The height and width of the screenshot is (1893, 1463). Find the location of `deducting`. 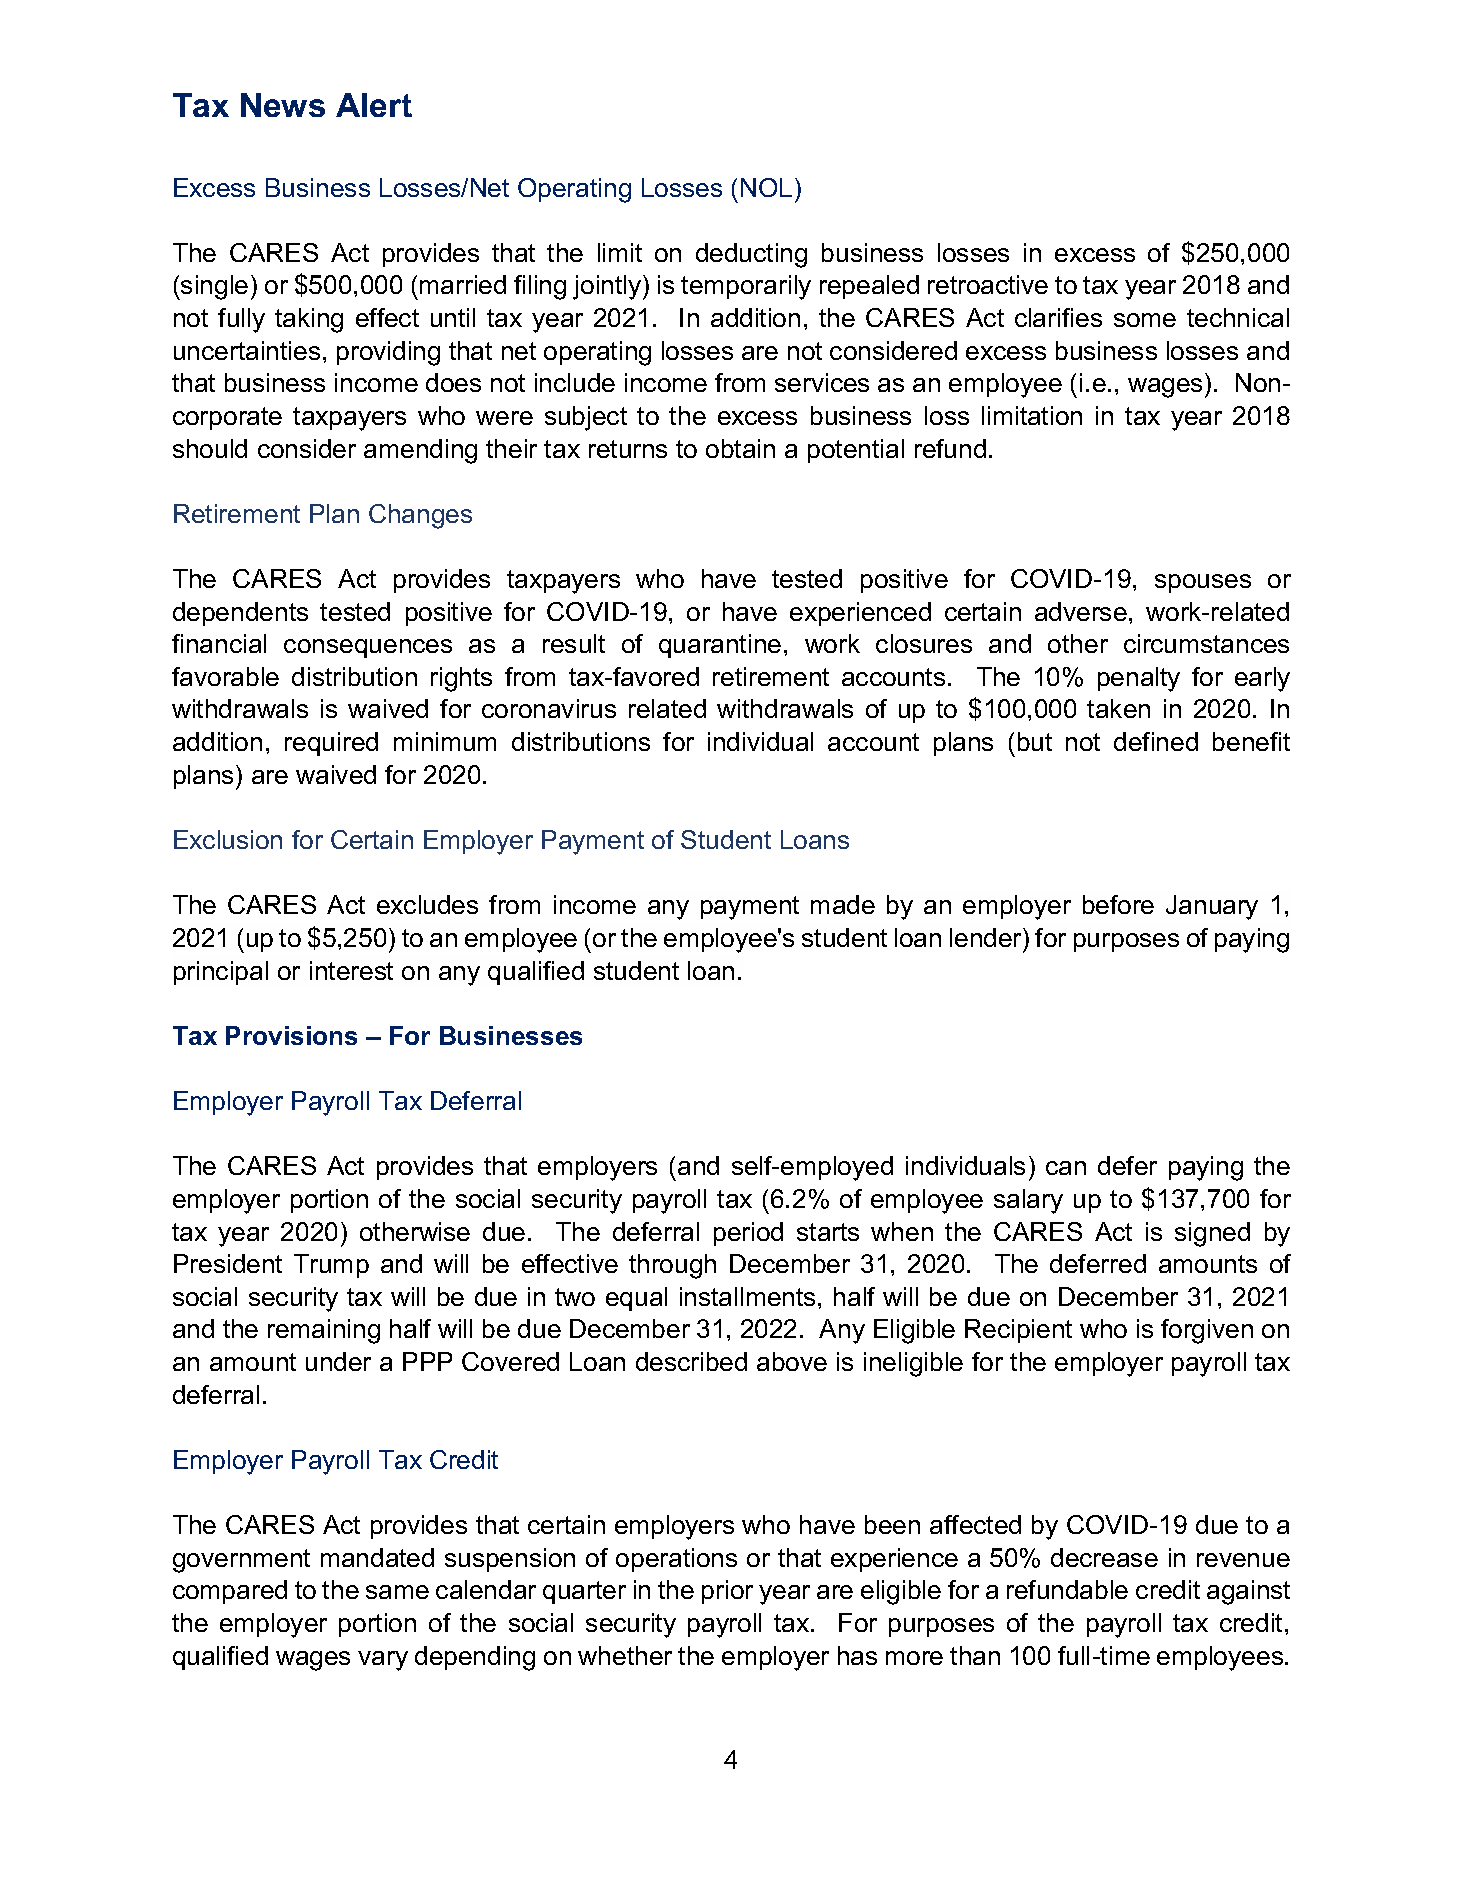

deducting is located at coordinates (751, 255).
